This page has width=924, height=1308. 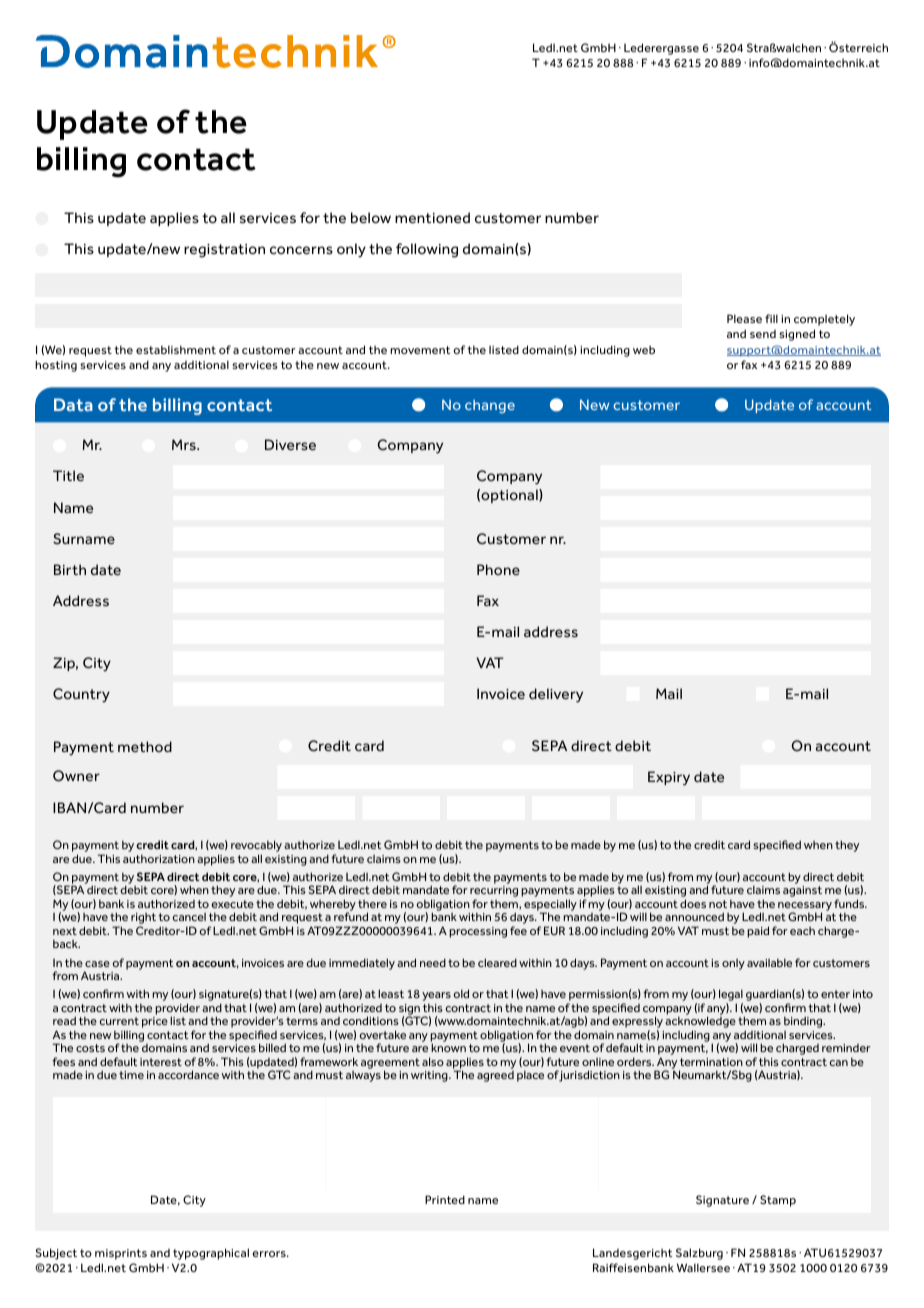 What do you see at coordinates (97, 964) in the page?
I see `case` at bounding box center [97, 964].
